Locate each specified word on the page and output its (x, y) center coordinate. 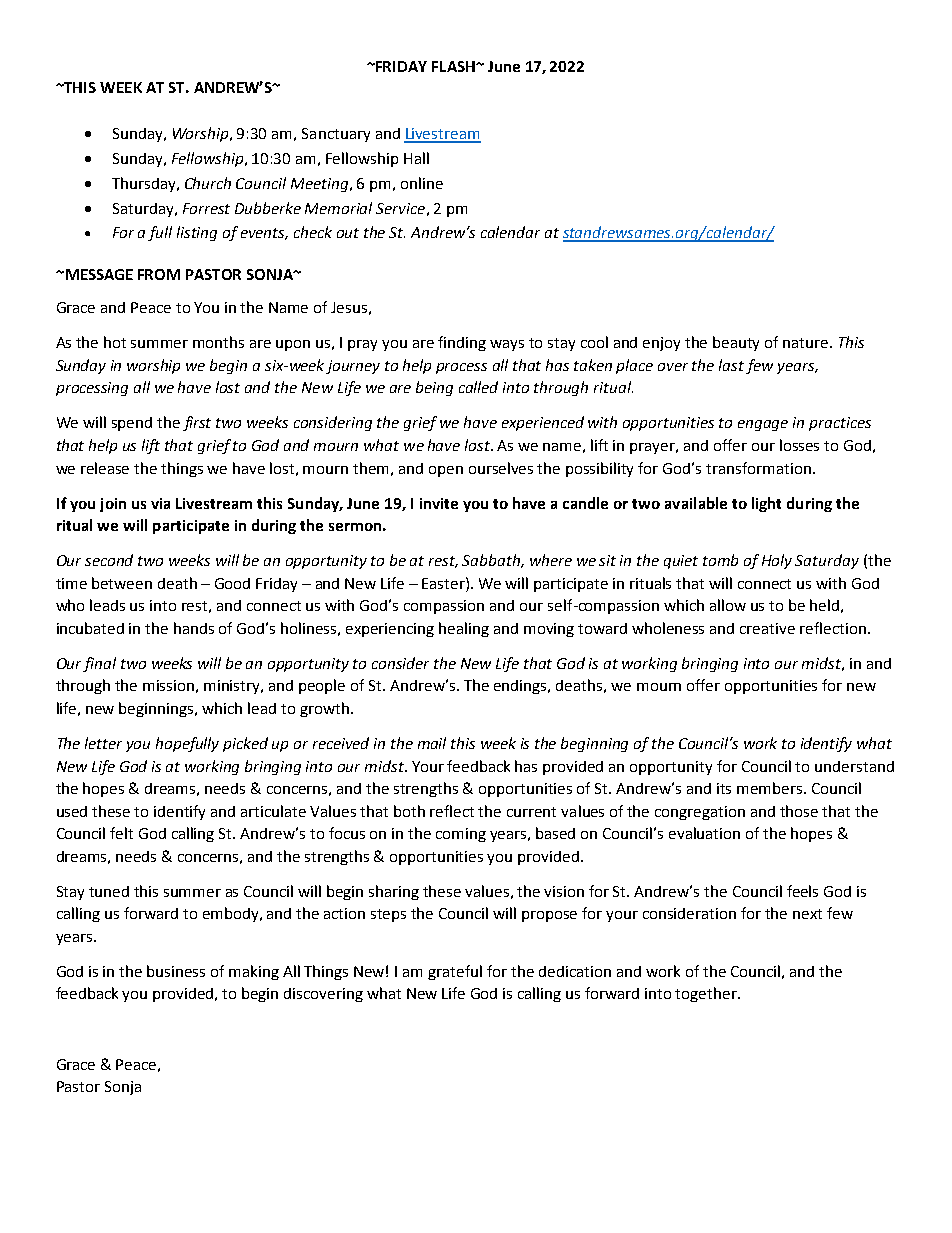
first (197, 423)
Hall (416, 158)
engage (763, 425)
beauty (736, 343)
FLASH (454, 66)
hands (194, 628)
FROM (159, 274)
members (771, 788)
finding (462, 343)
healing (464, 629)
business (176, 971)
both (409, 811)
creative (767, 628)
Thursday (145, 184)
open (446, 471)
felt (121, 833)
